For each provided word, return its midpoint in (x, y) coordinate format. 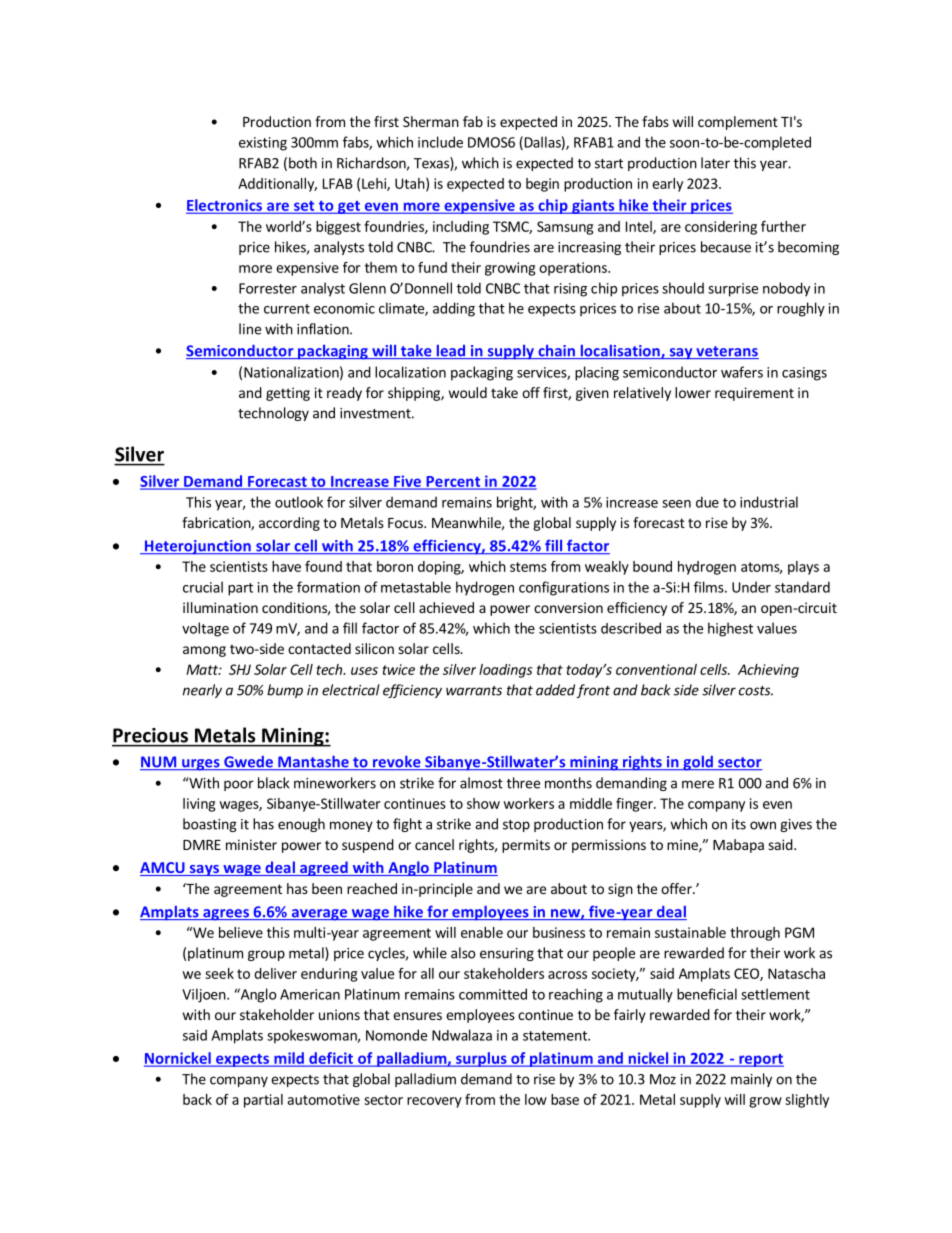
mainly (751, 1080)
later (715, 163)
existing (263, 144)
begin (542, 185)
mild (289, 1059)
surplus (481, 1059)
